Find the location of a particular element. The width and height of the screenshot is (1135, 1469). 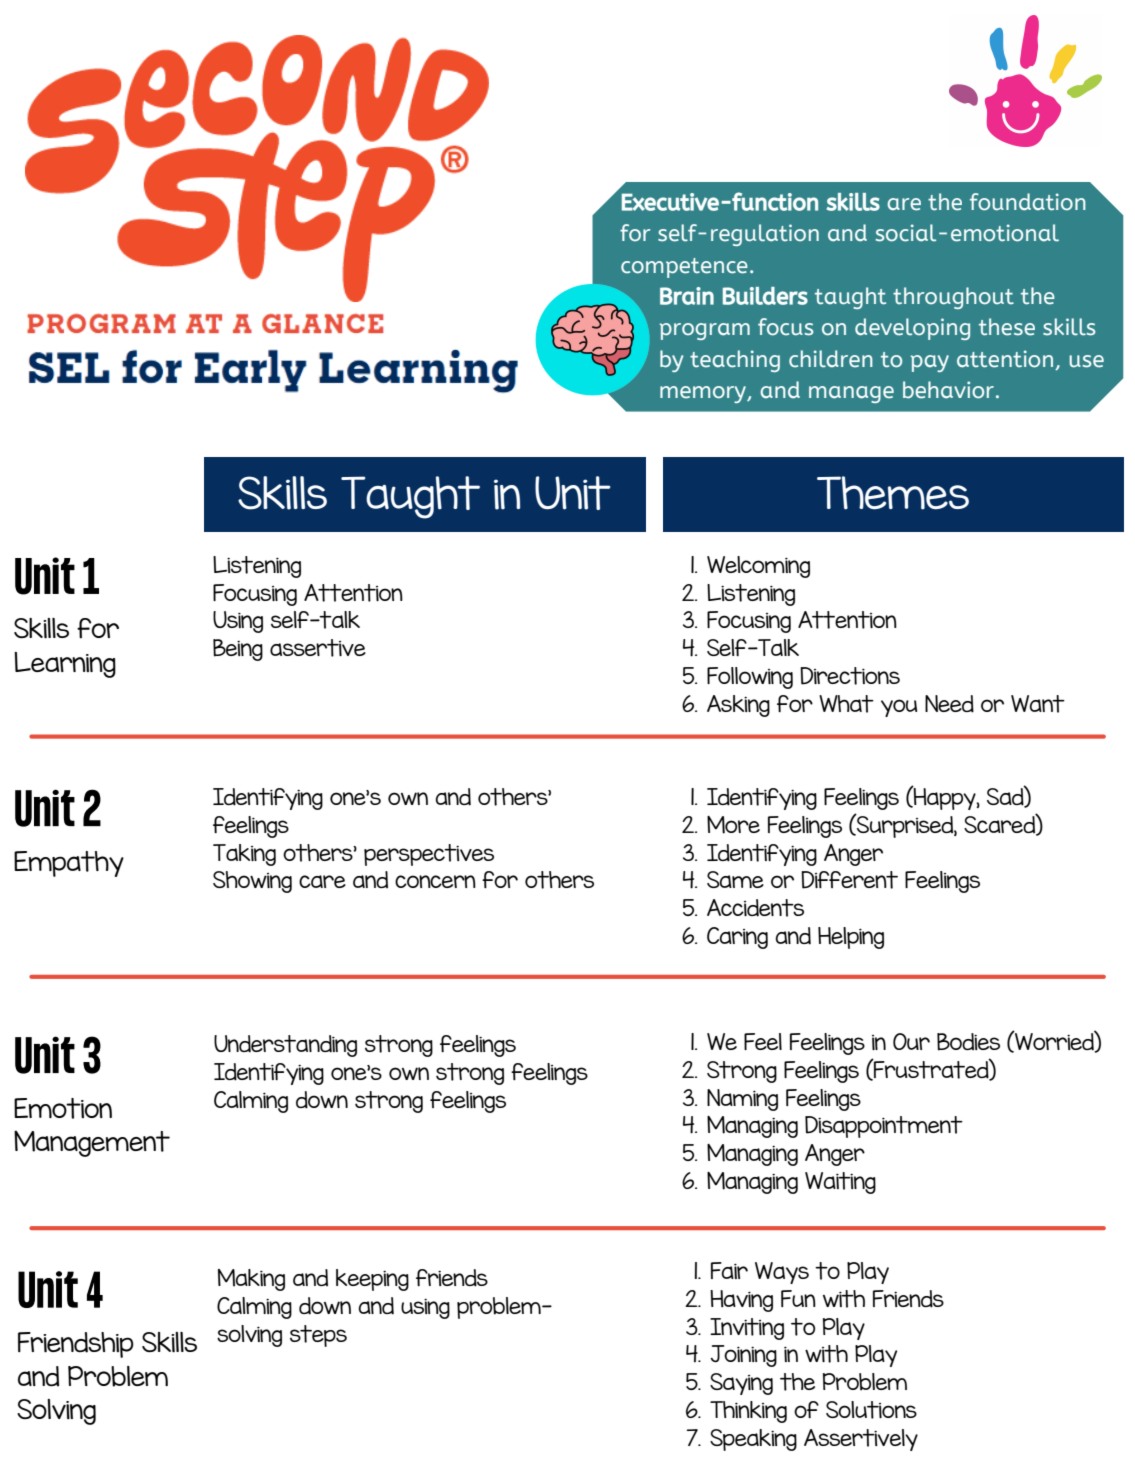

Welcoming is located at coordinates (758, 567).
